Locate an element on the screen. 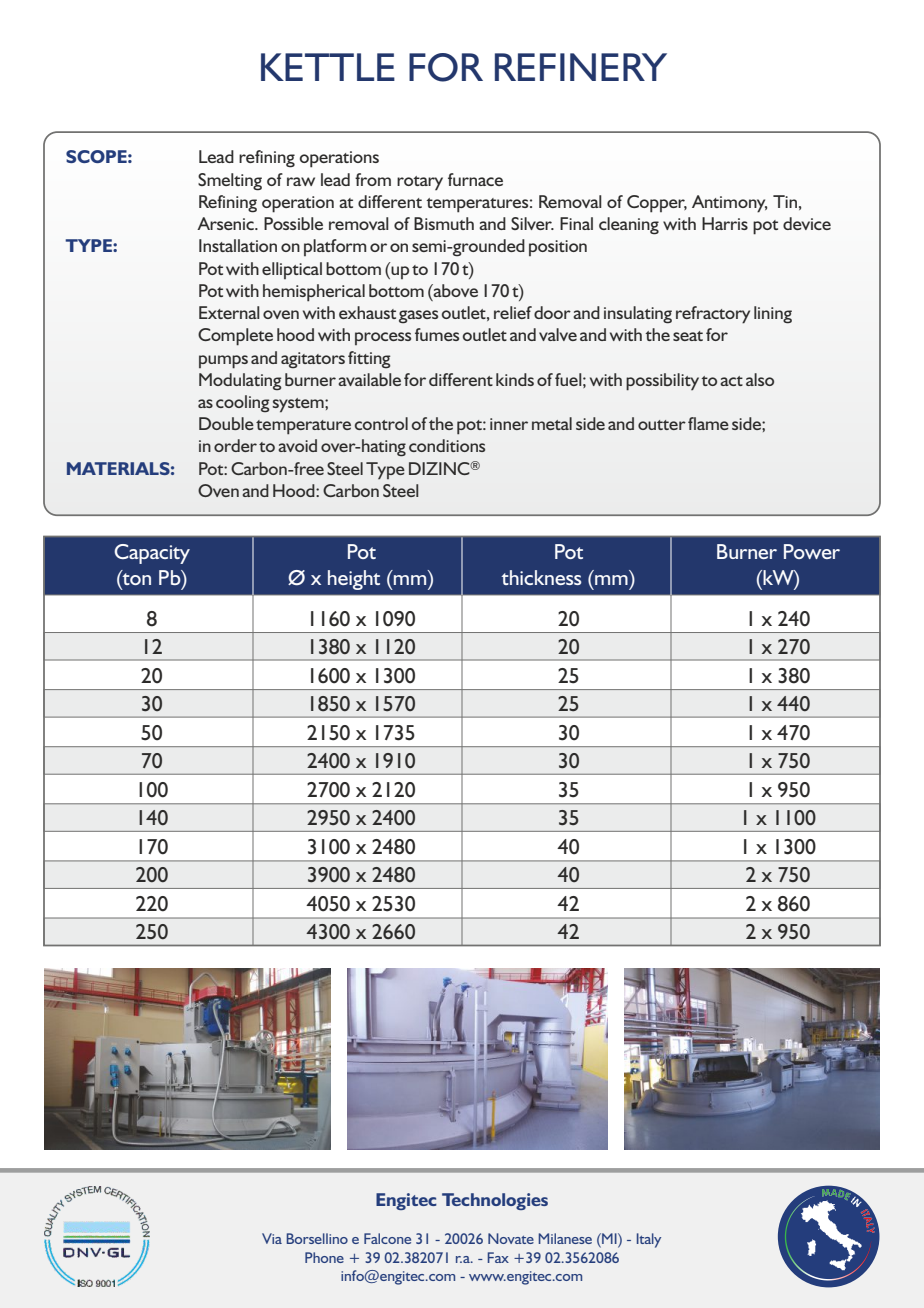  flame is located at coordinates (708, 423).
